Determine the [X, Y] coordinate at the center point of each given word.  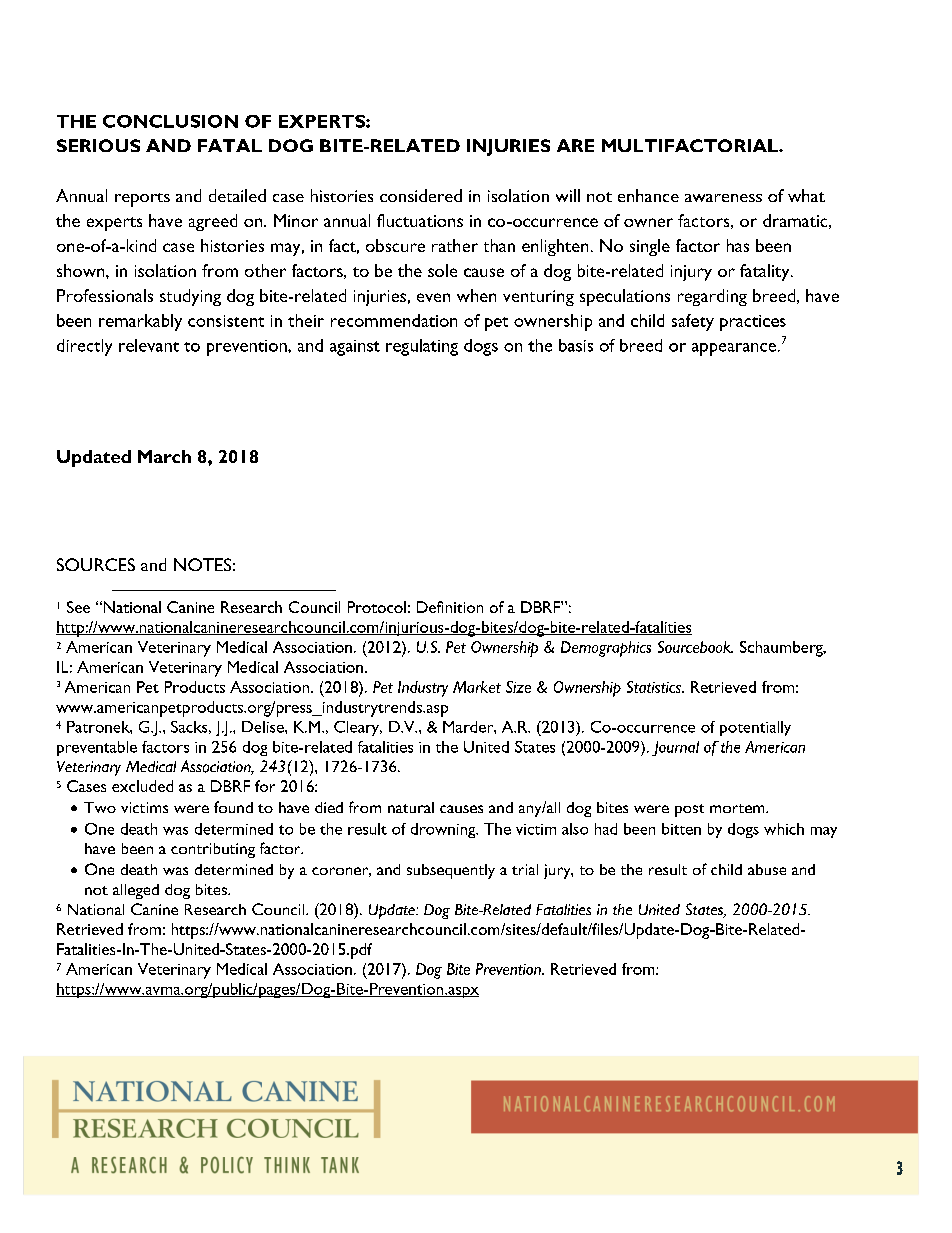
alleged [136, 891]
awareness [723, 198]
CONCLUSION [170, 121]
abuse [767, 869]
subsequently [451, 871]
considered [421, 195]
